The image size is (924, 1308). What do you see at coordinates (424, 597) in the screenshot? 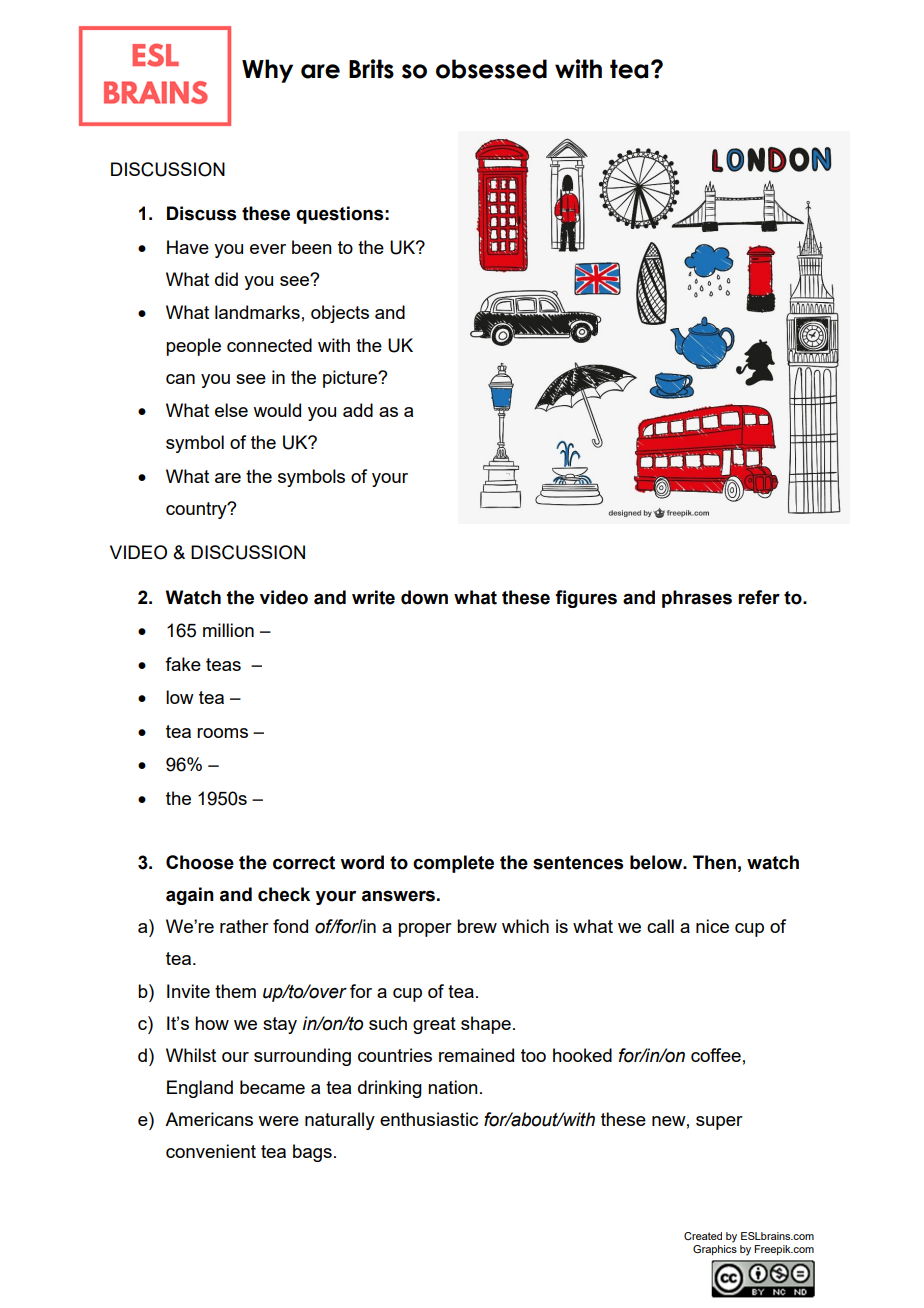
I see `down` at bounding box center [424, 597].
